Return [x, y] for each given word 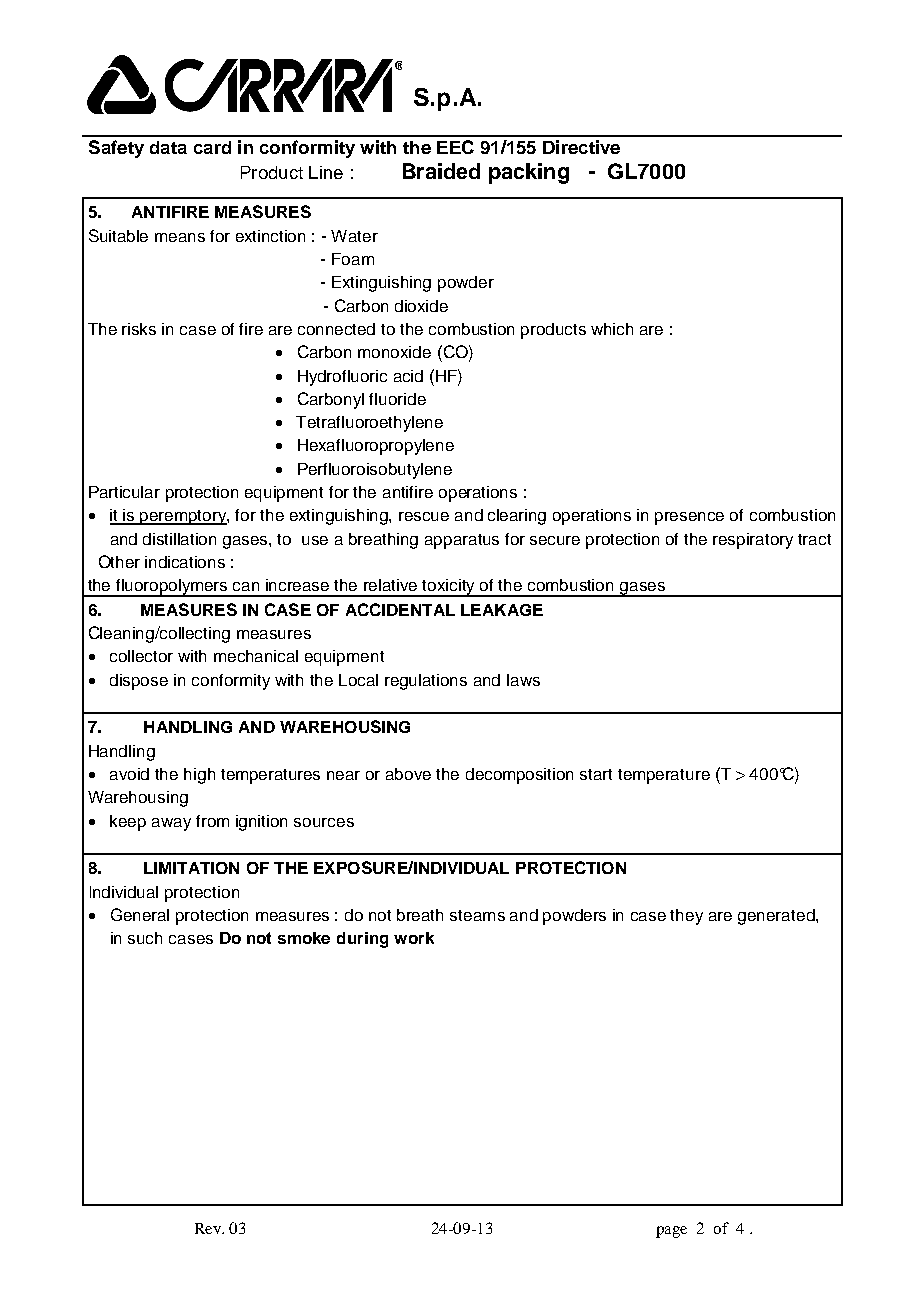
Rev [209, 1228]
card [212, 147]
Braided [441, 171]
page [671, 1232]
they [686, 917]
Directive [581, 147]
